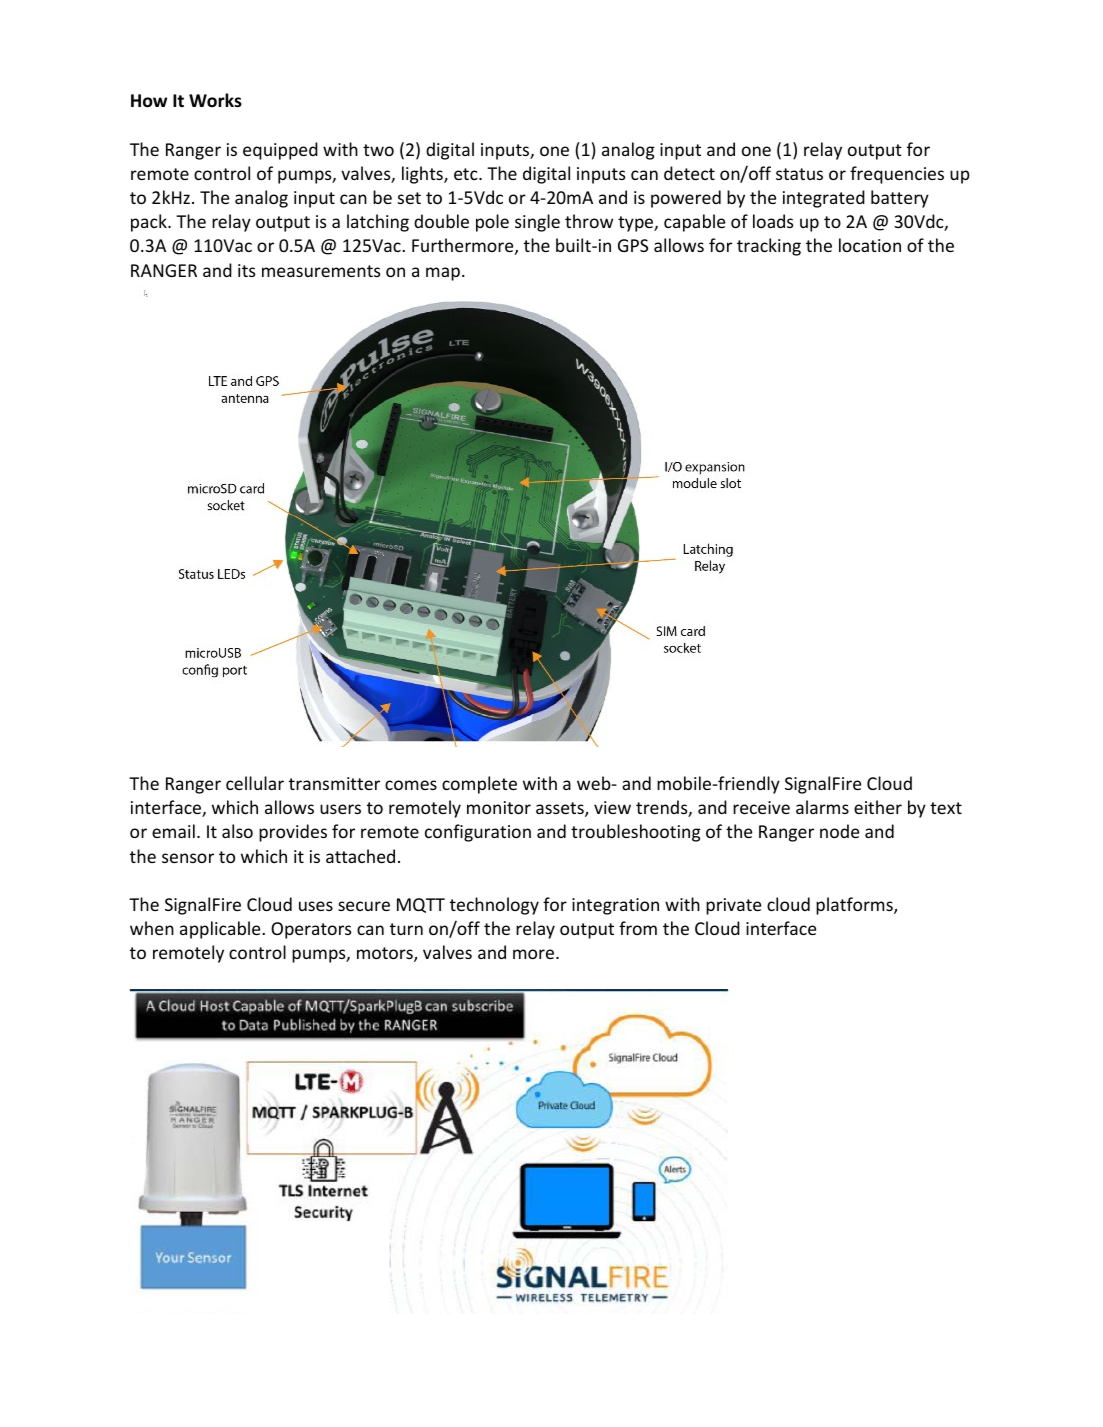 The image size is (1103, 1427). What do you see at coordinates (334, 783) in the image?
I see `transmitter` at bounding box center [334, 783].
